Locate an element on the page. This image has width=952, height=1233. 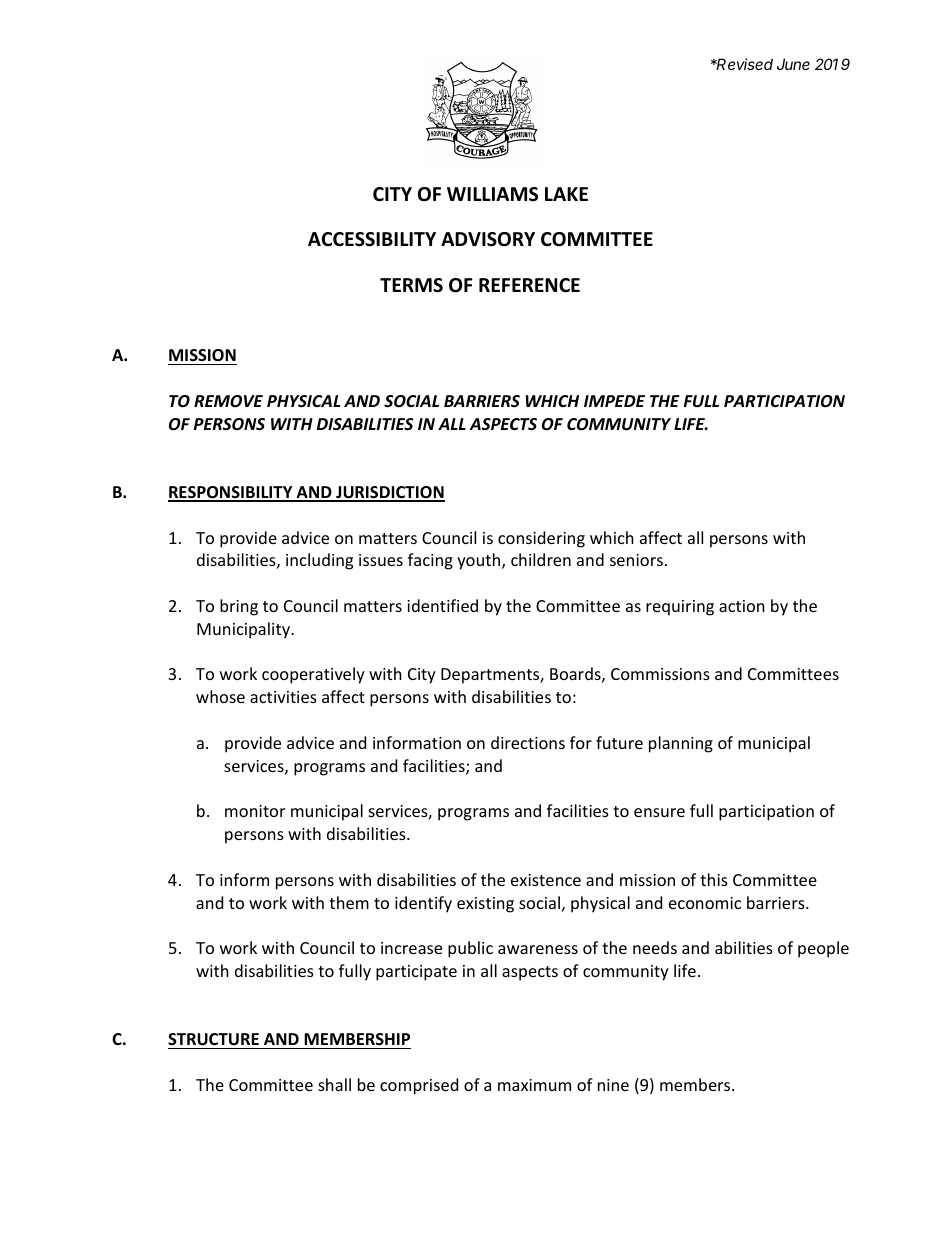
WILLIAMS is located at coordinates (492, 194).
